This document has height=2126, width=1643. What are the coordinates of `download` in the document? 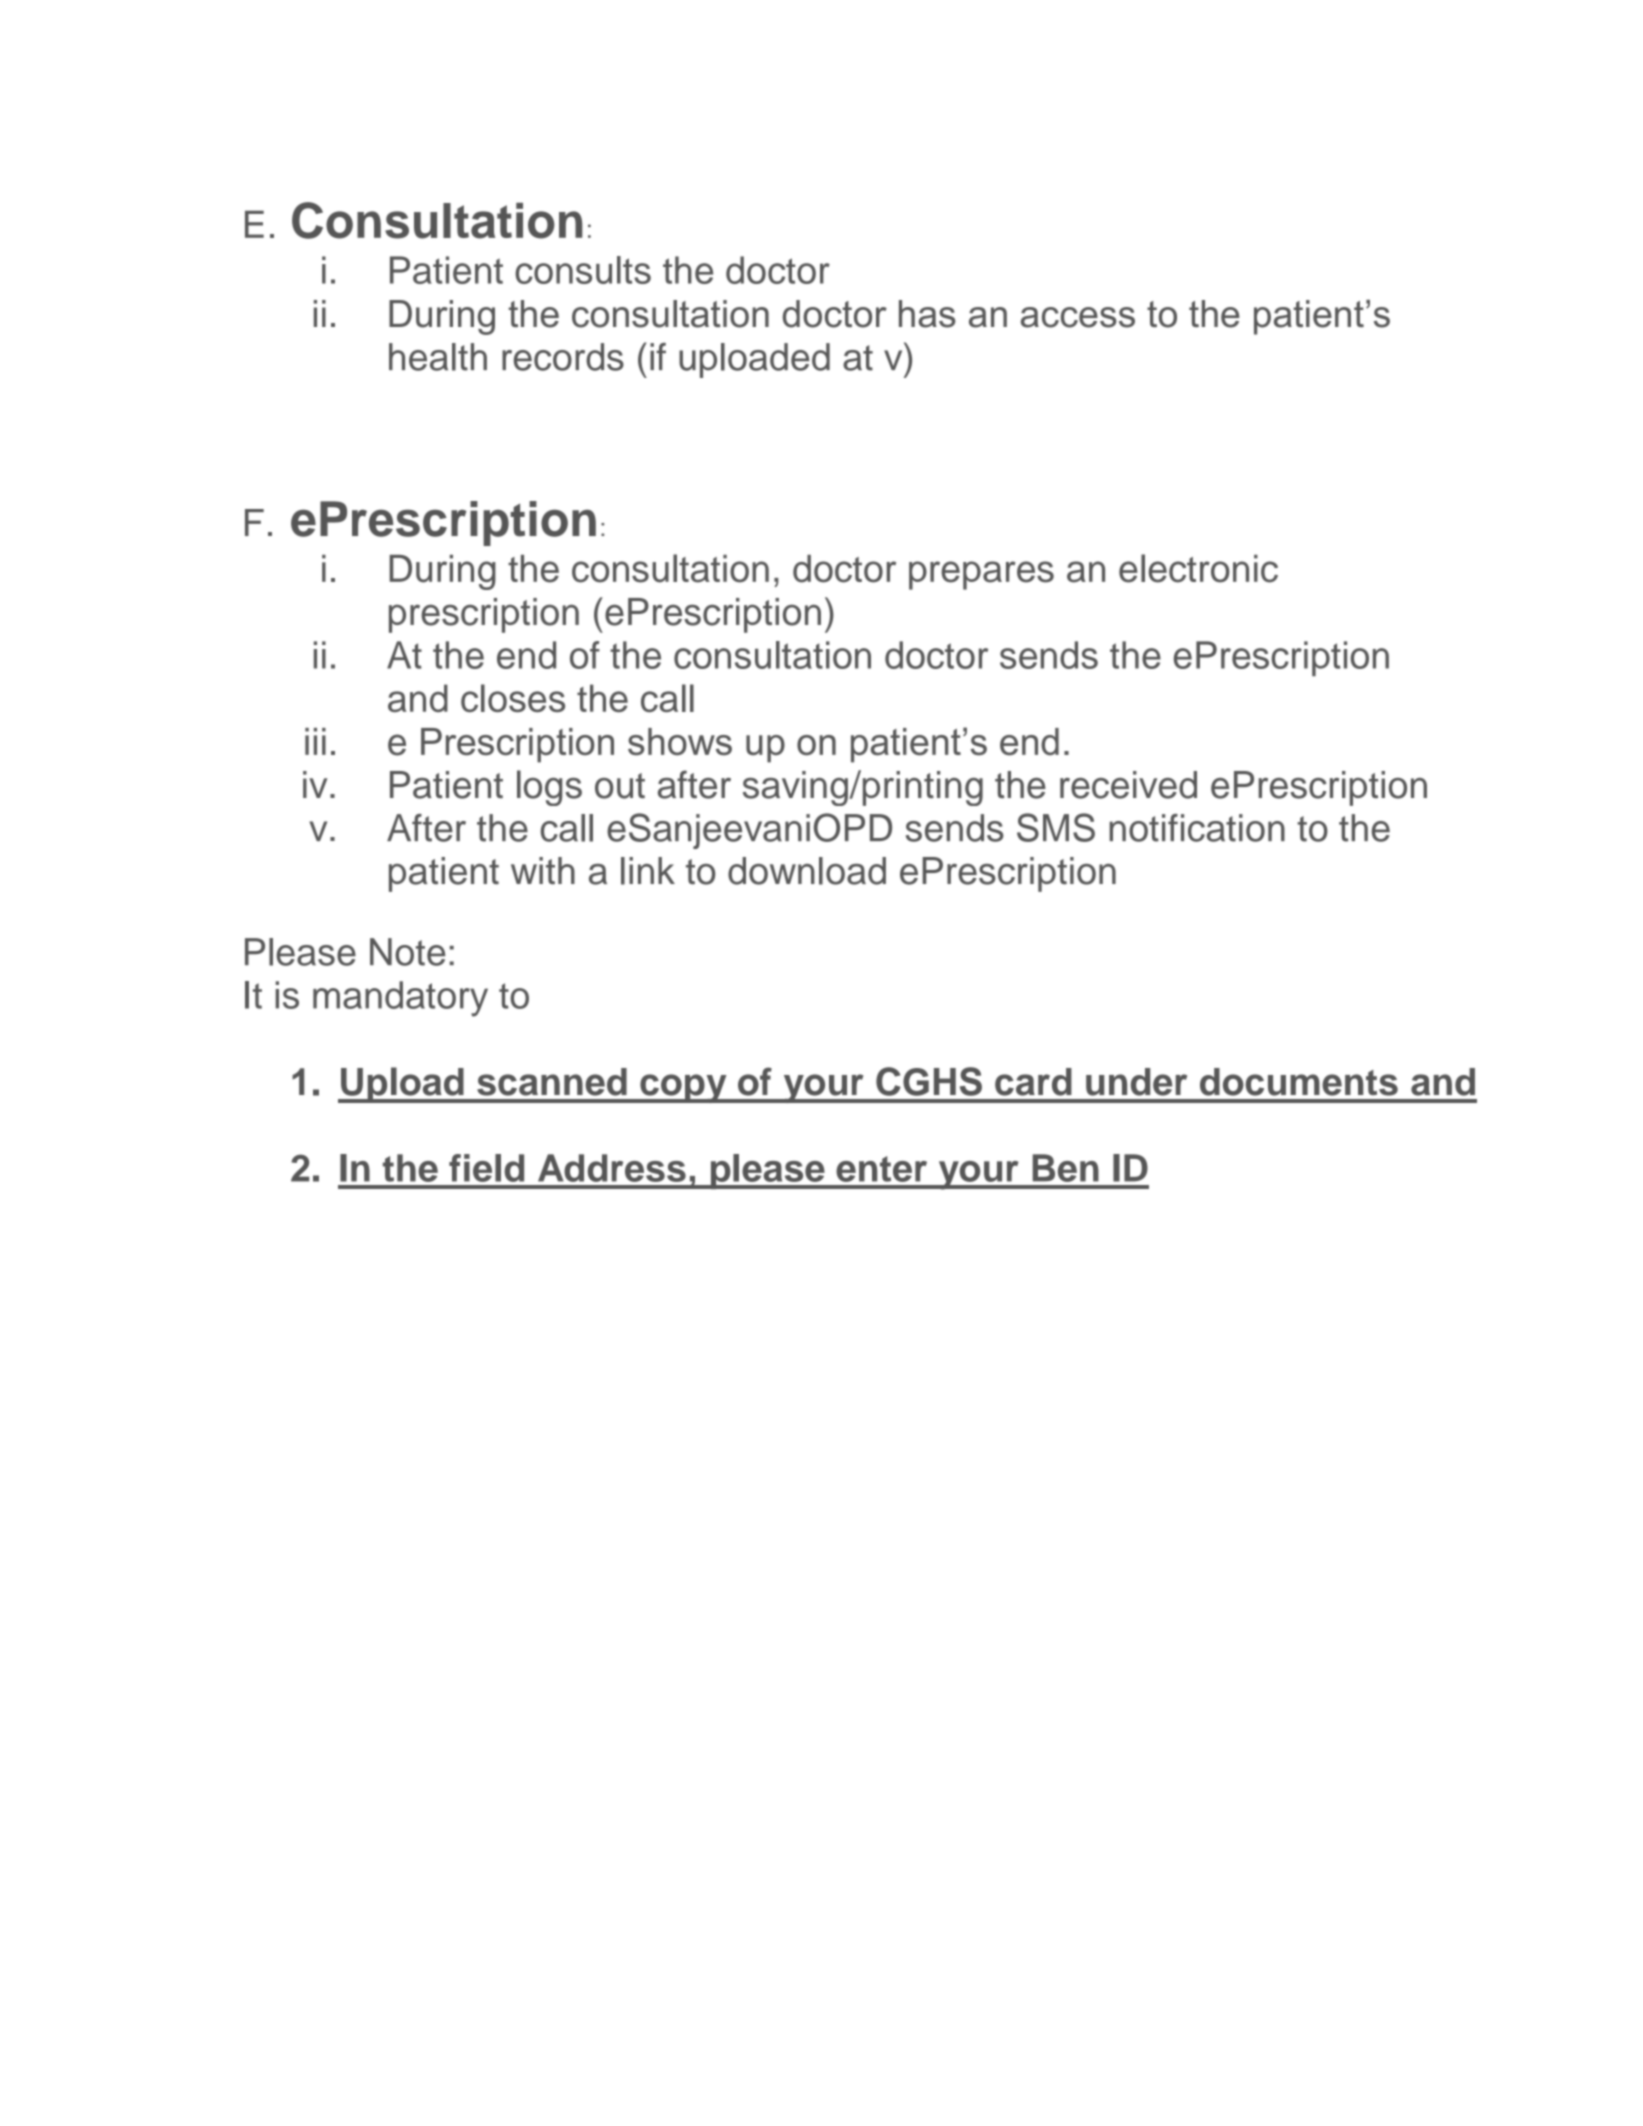 It's located at (807, 871).
